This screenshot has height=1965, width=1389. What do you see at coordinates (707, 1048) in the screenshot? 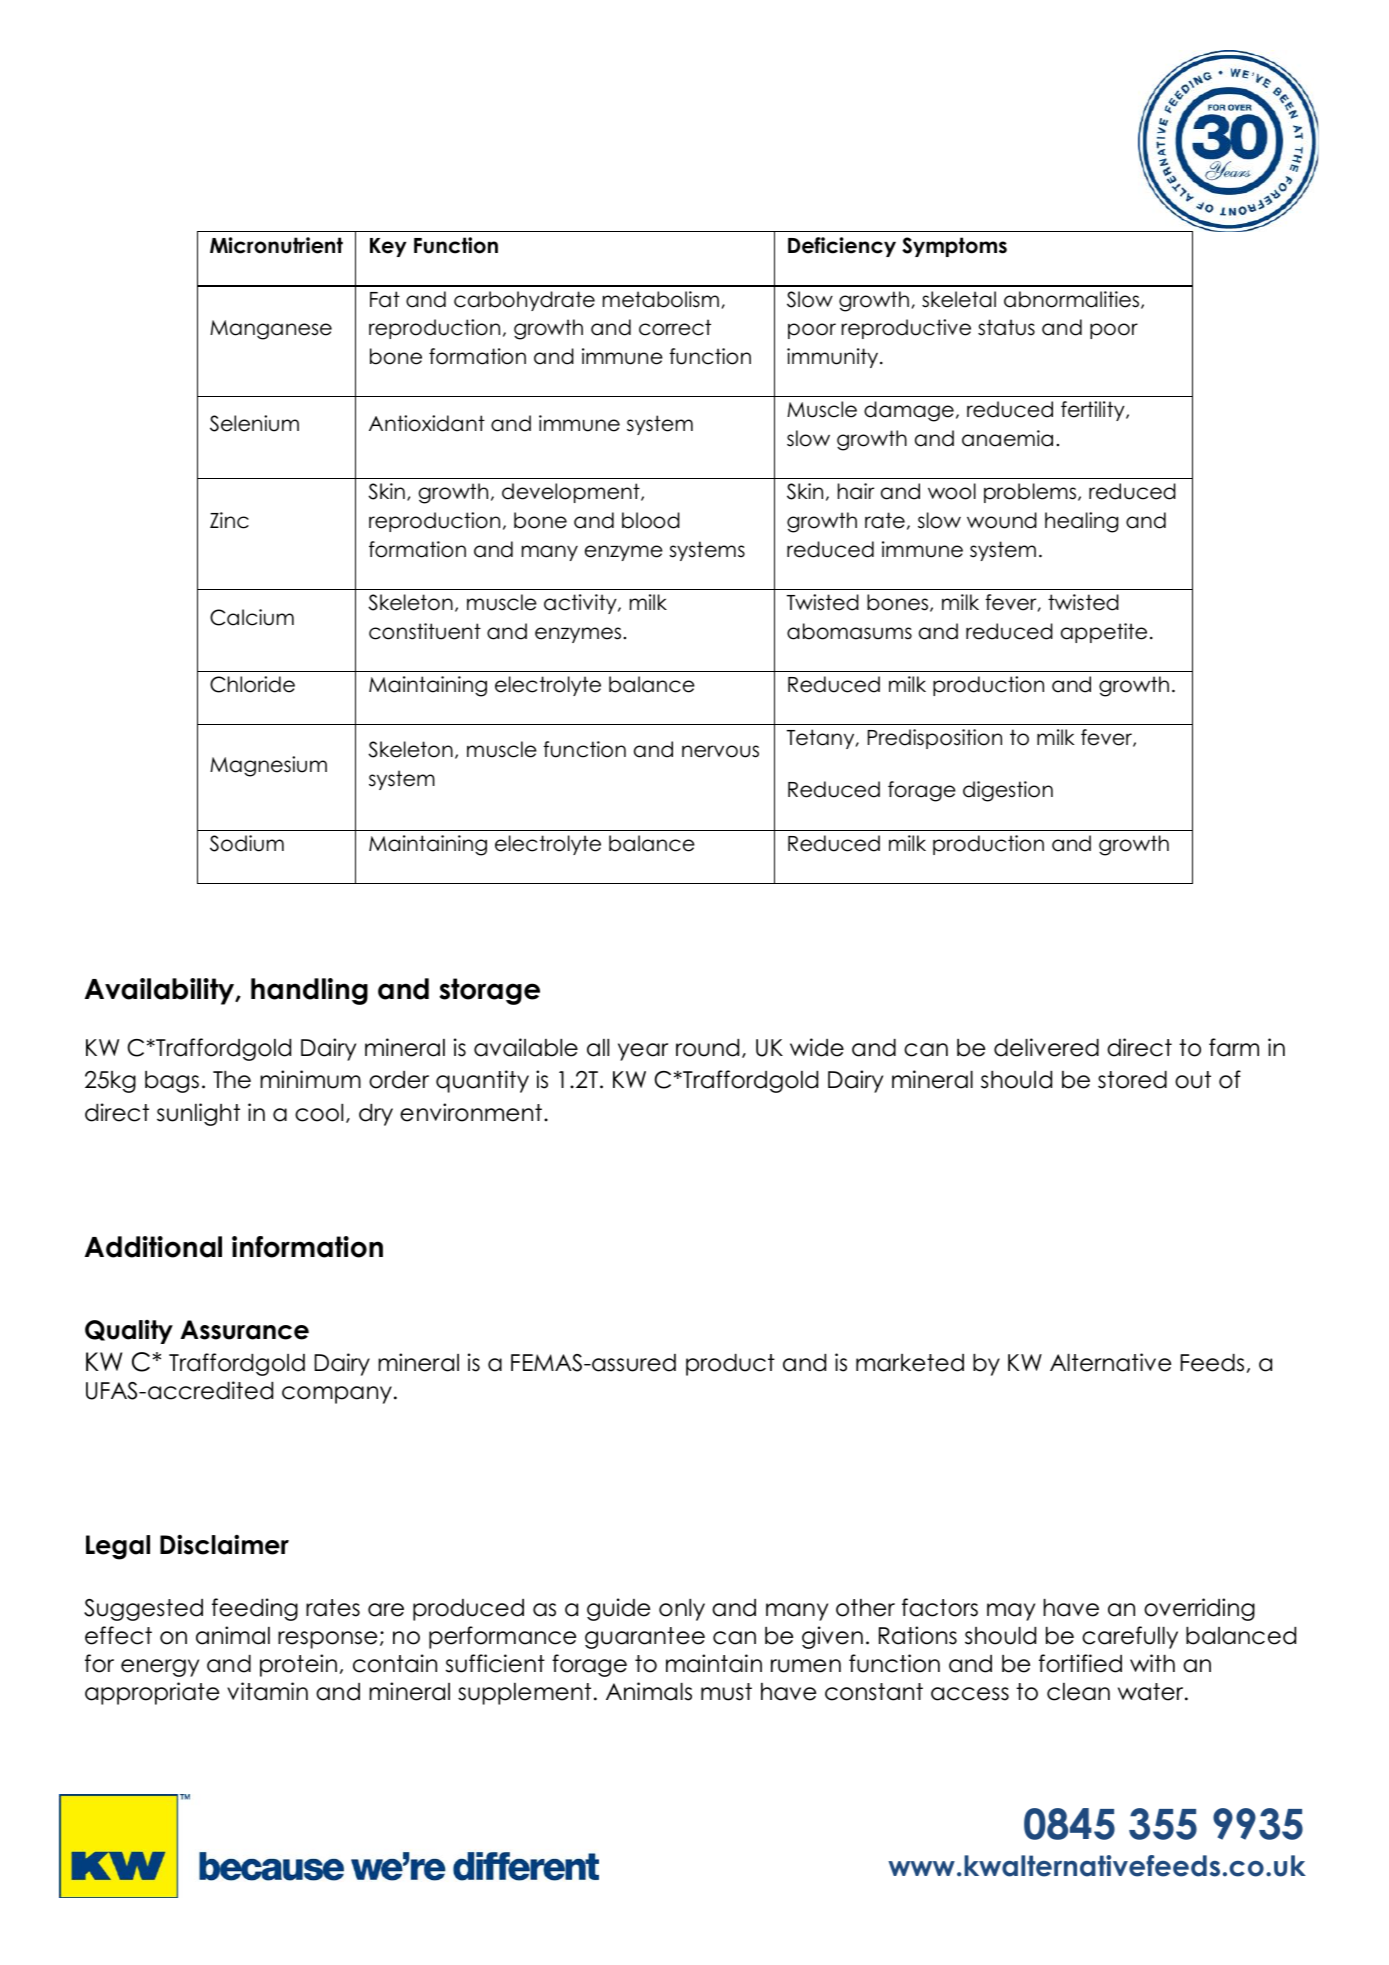
I see `round` at bounding box center [707, 1048].
